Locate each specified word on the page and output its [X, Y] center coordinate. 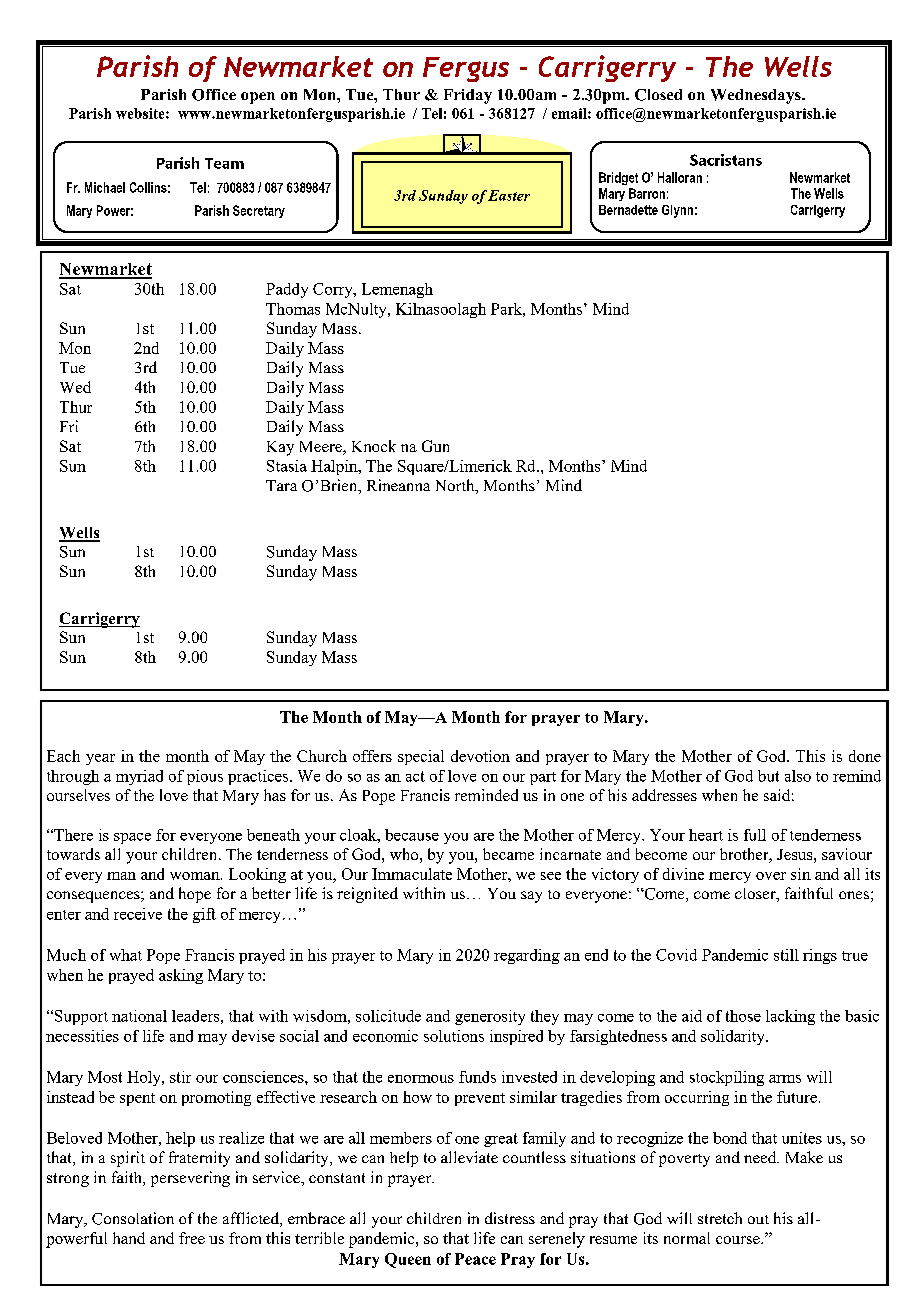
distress [510, 1218]
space [132, 838]
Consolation [133, 1218]
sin [801, 874]
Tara [281, 485]
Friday [468, 96]
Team [224, 163]
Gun [435, 446]
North [456, 486]
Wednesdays [757, 96]
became [508, 854]
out [758, 1219]
